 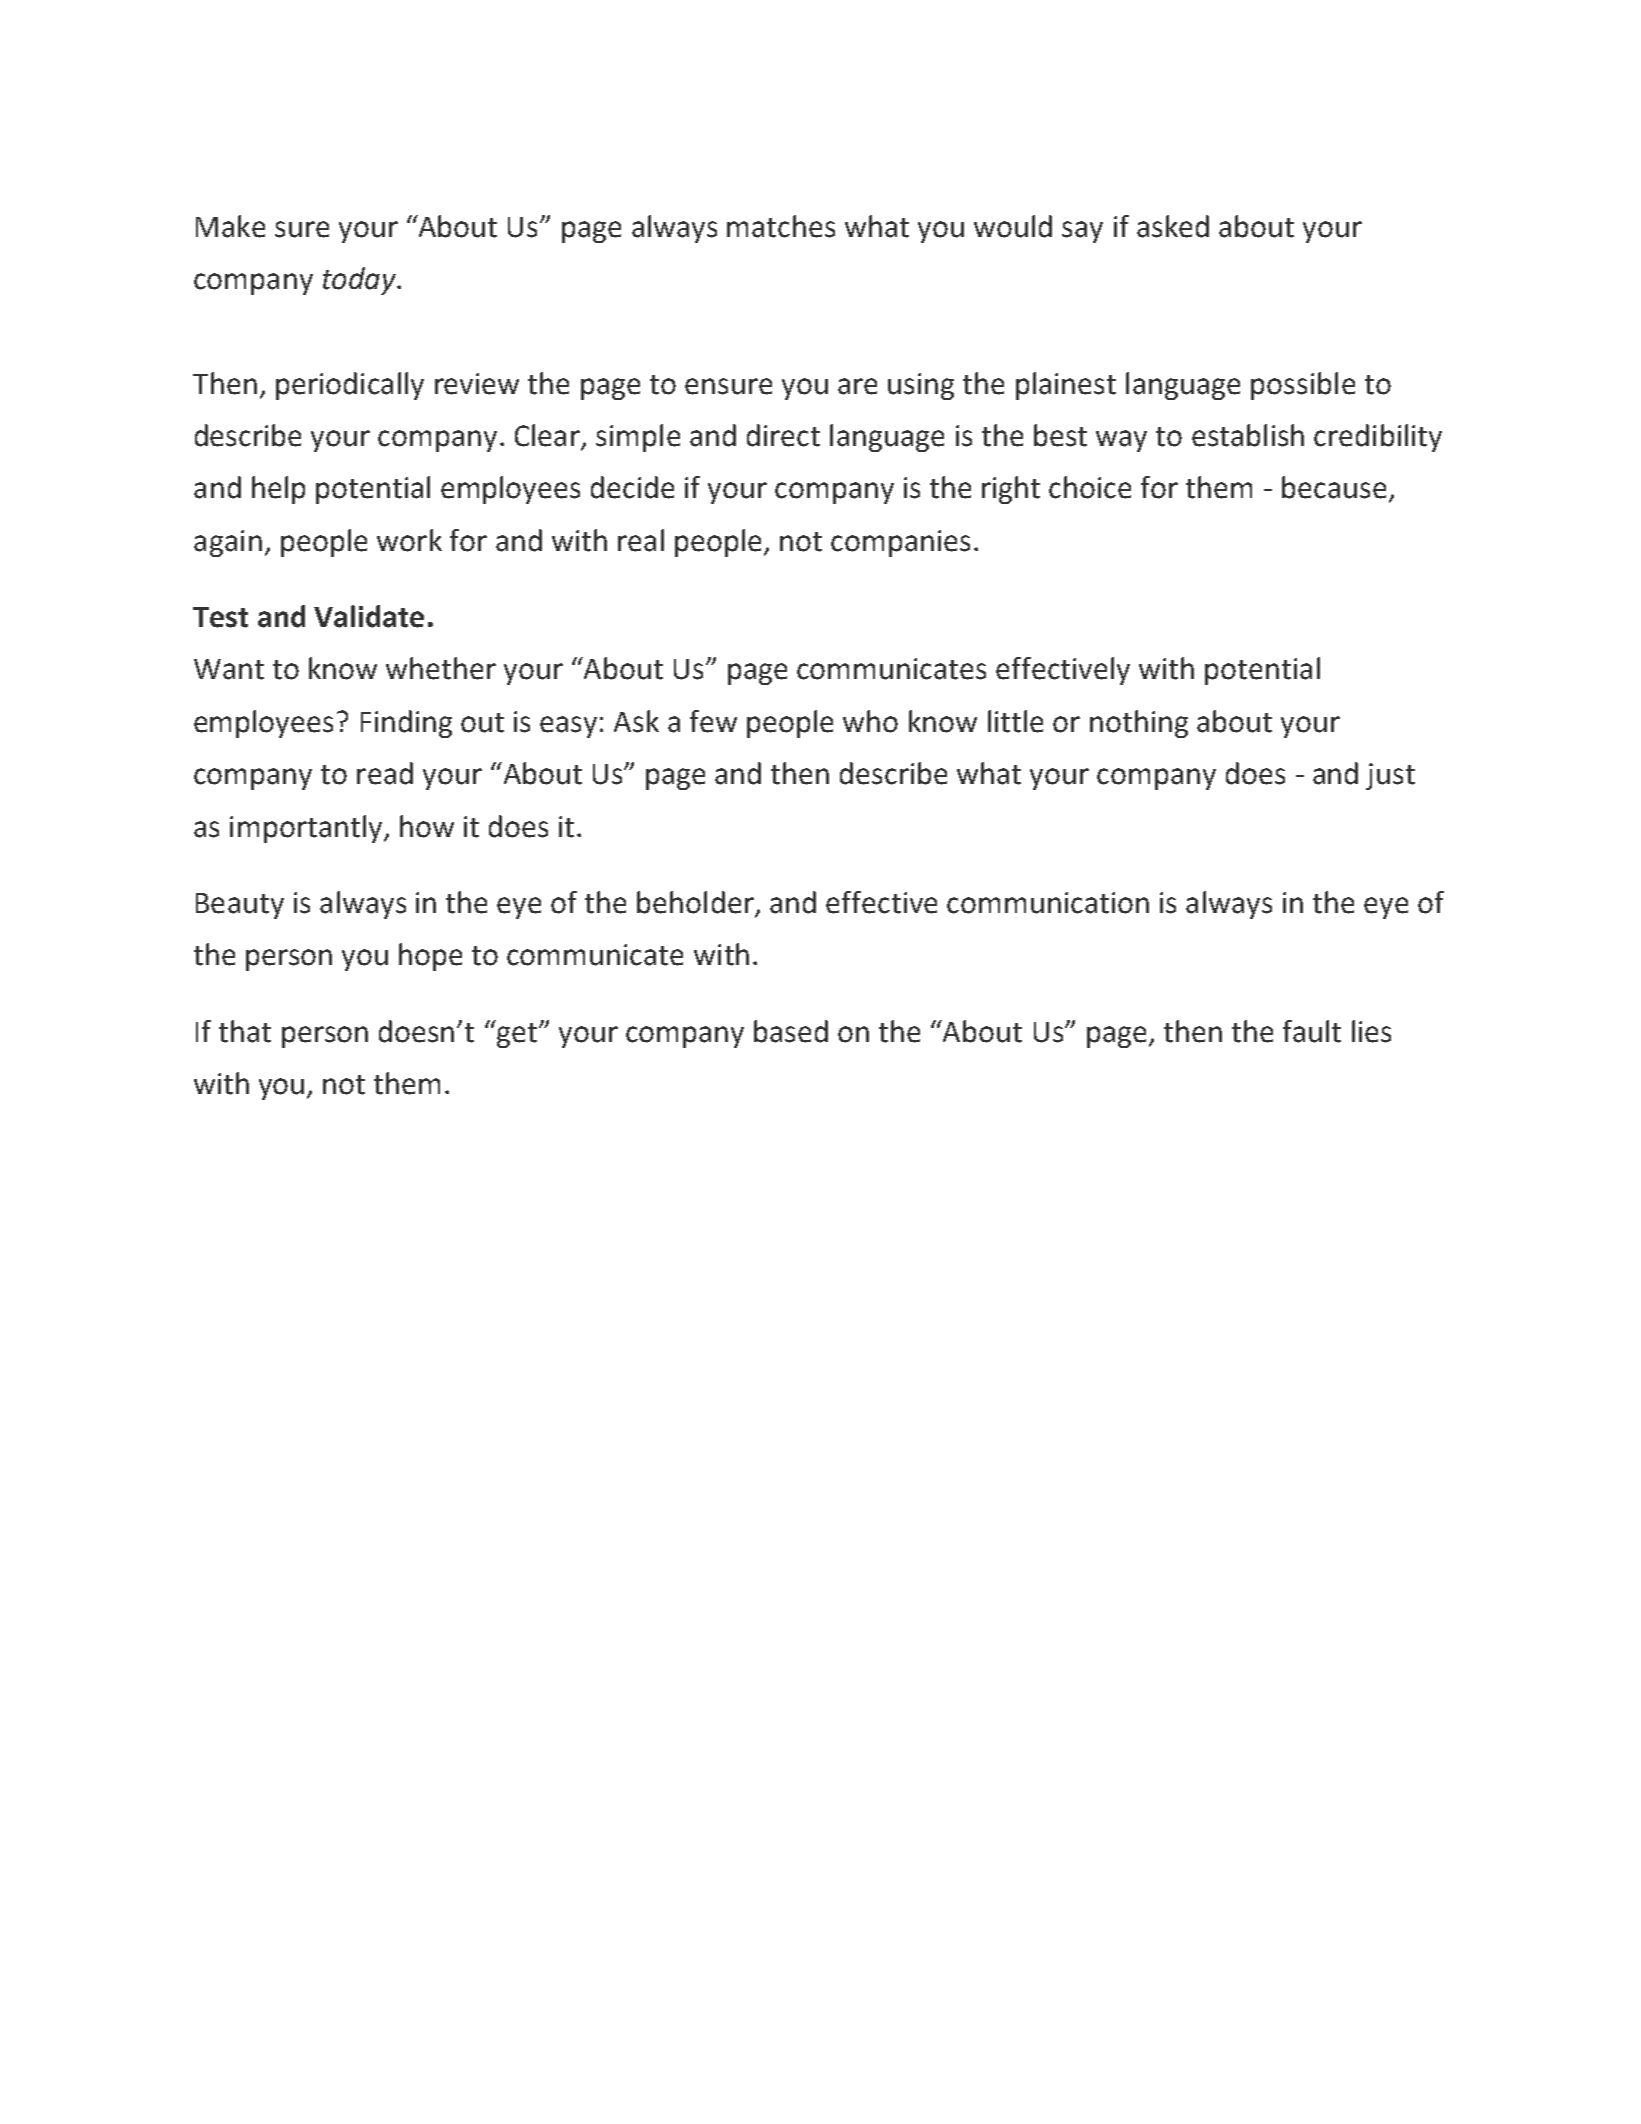 I want to click on today, so click(x=360, y=281).
